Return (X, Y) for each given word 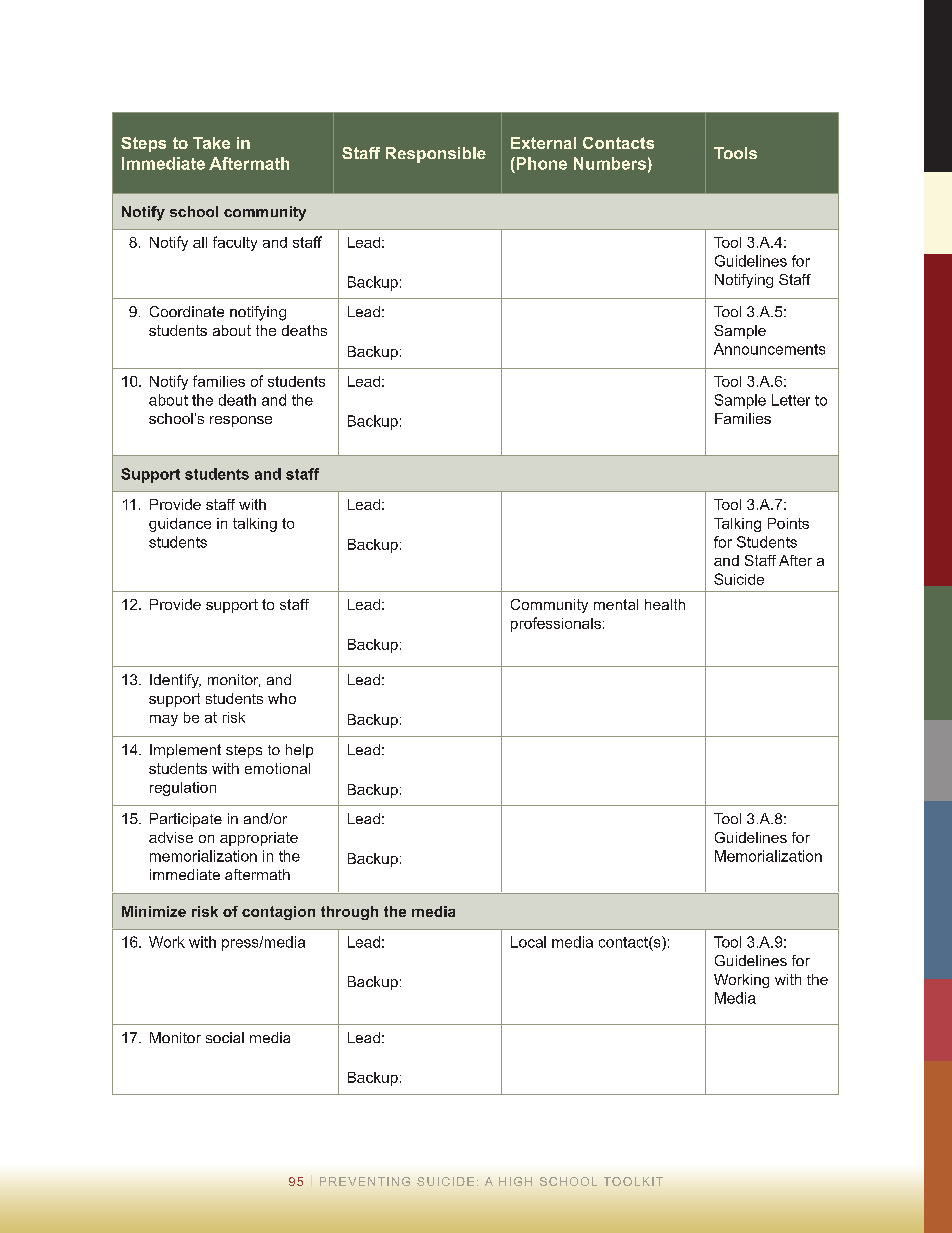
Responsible (436, 155)
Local (528, 942)
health (665, 604)
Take (211, 143)
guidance (180, 525)
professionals (556, 624)
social (225, 1037)
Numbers (610, 163)
